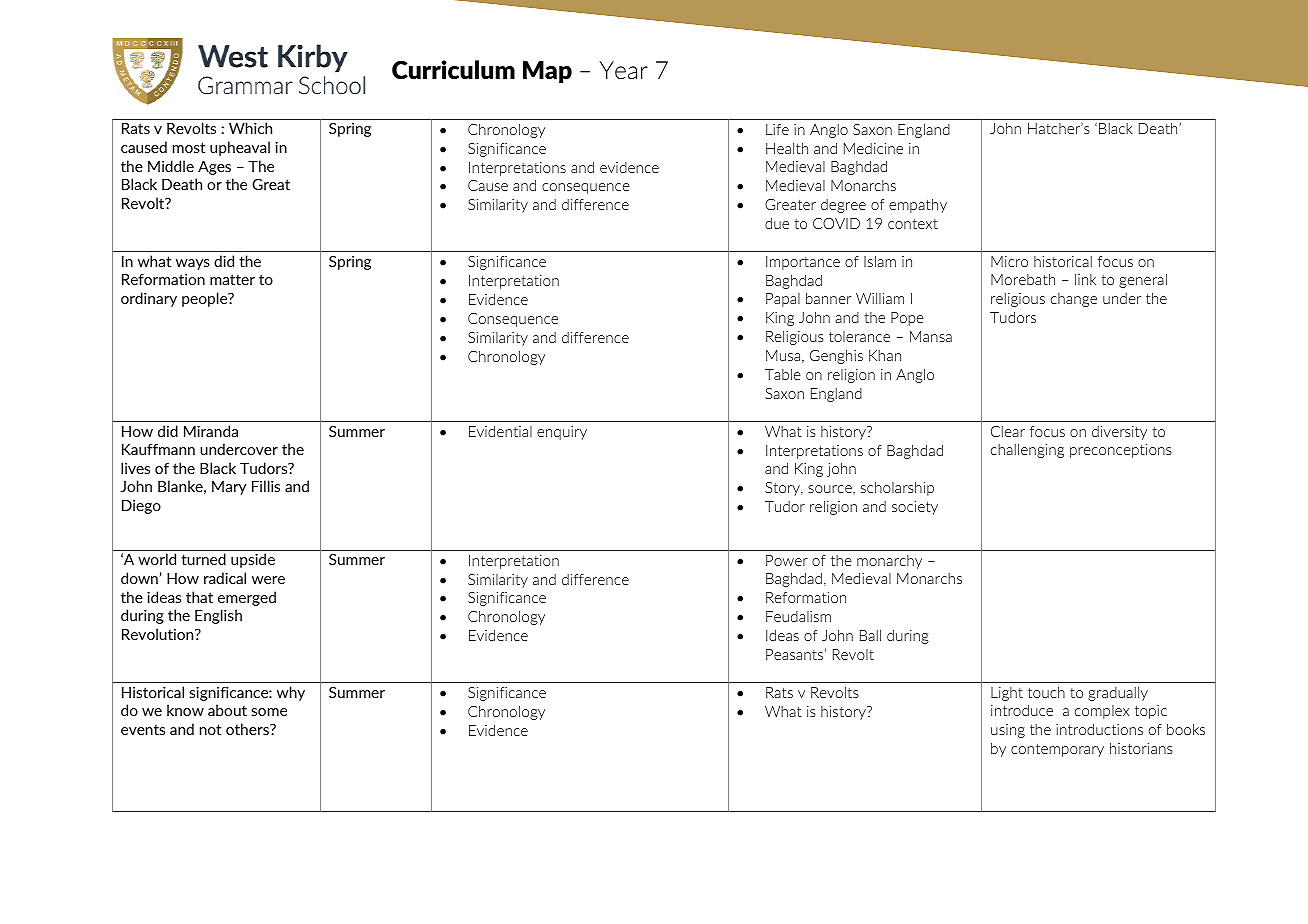  What do you see at coordinates (211, 431) in the screenshot?
I see `Miranda` at bounding box center [211, 431].
